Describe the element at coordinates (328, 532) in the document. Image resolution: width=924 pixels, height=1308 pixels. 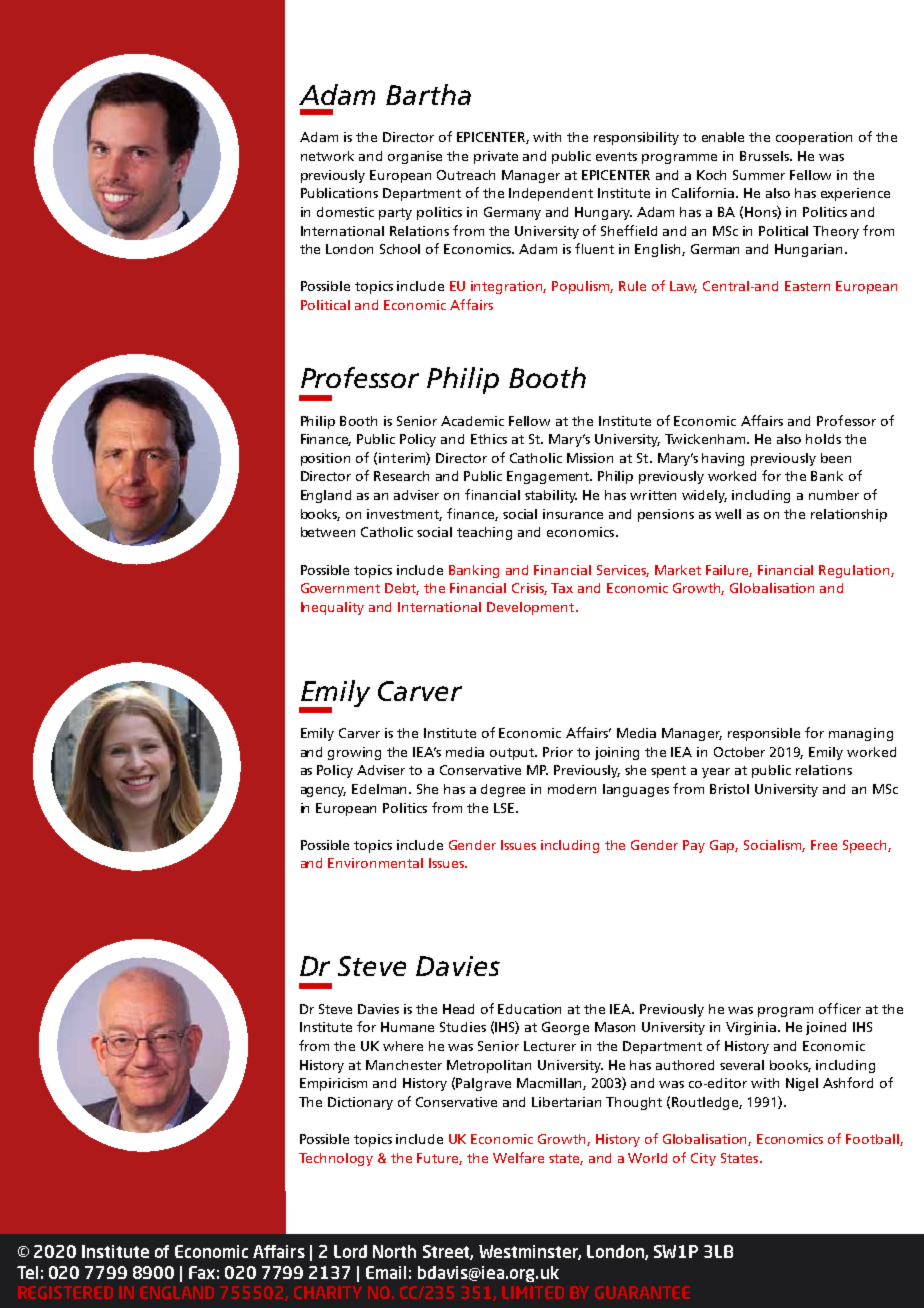
I see `between` at that location.
